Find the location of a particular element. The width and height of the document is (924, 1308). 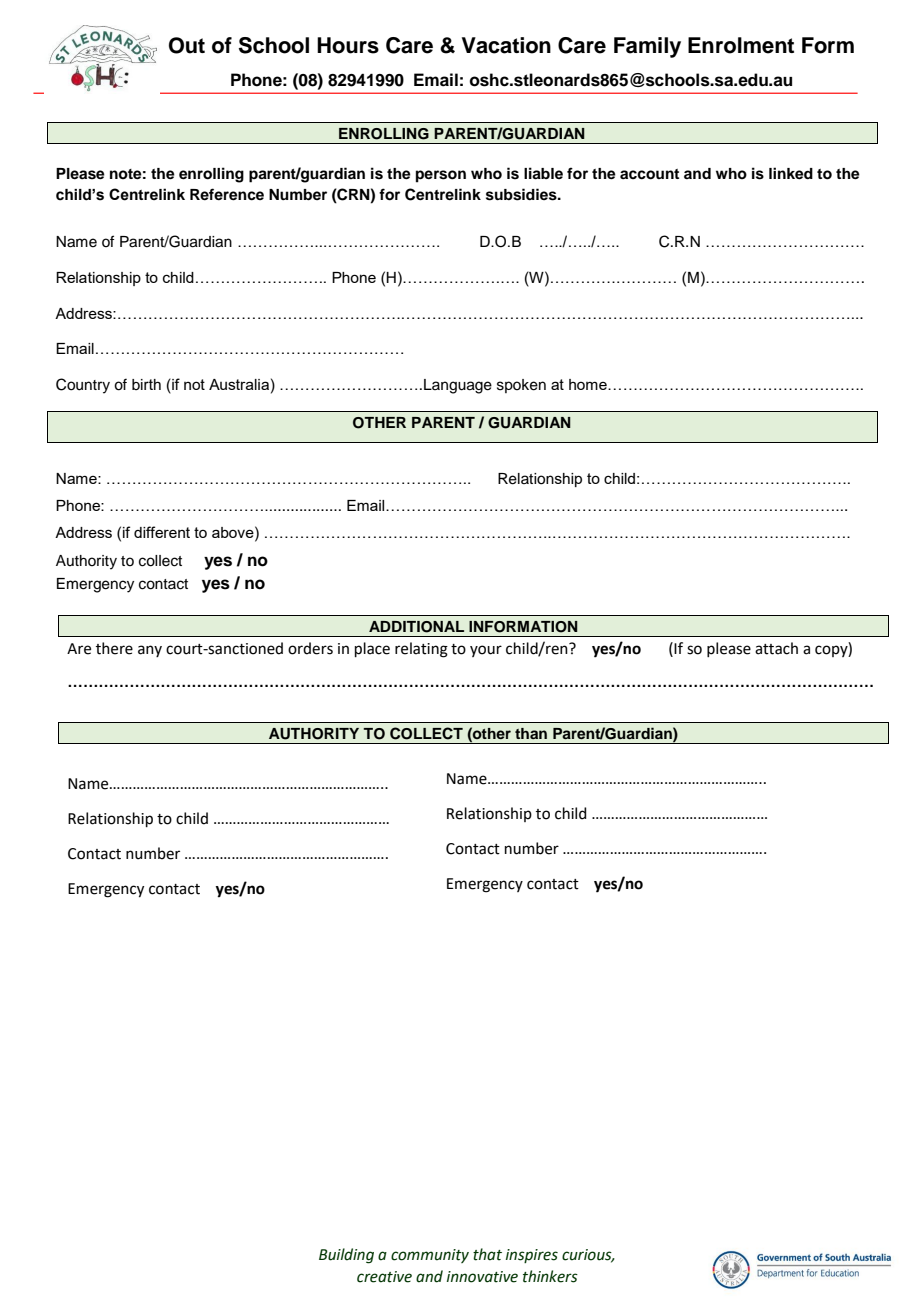

Language is located at coordinates (458, 386).
